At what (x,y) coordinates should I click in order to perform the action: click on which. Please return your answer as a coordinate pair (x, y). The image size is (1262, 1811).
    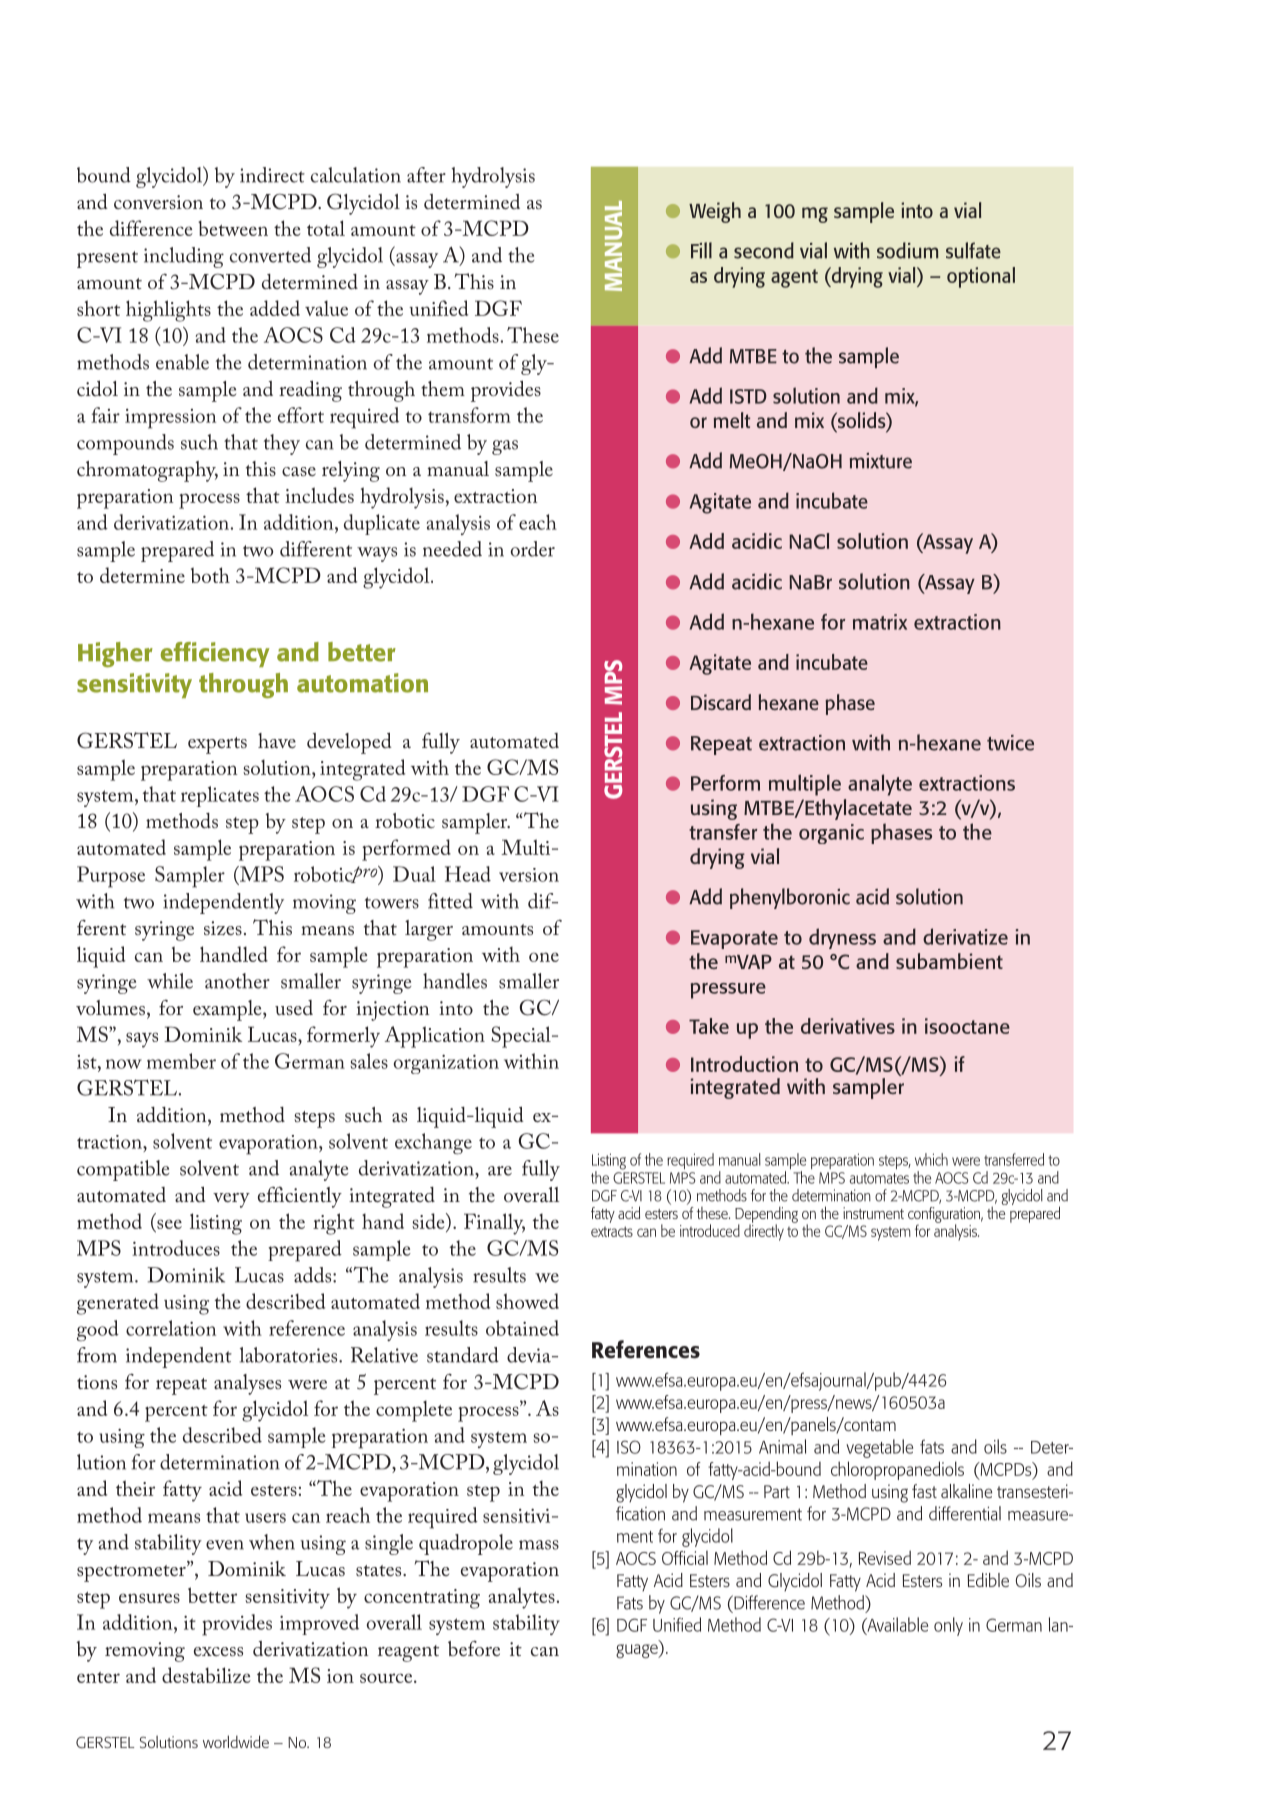
    Looking at the image, I should click on (931, 1159).
